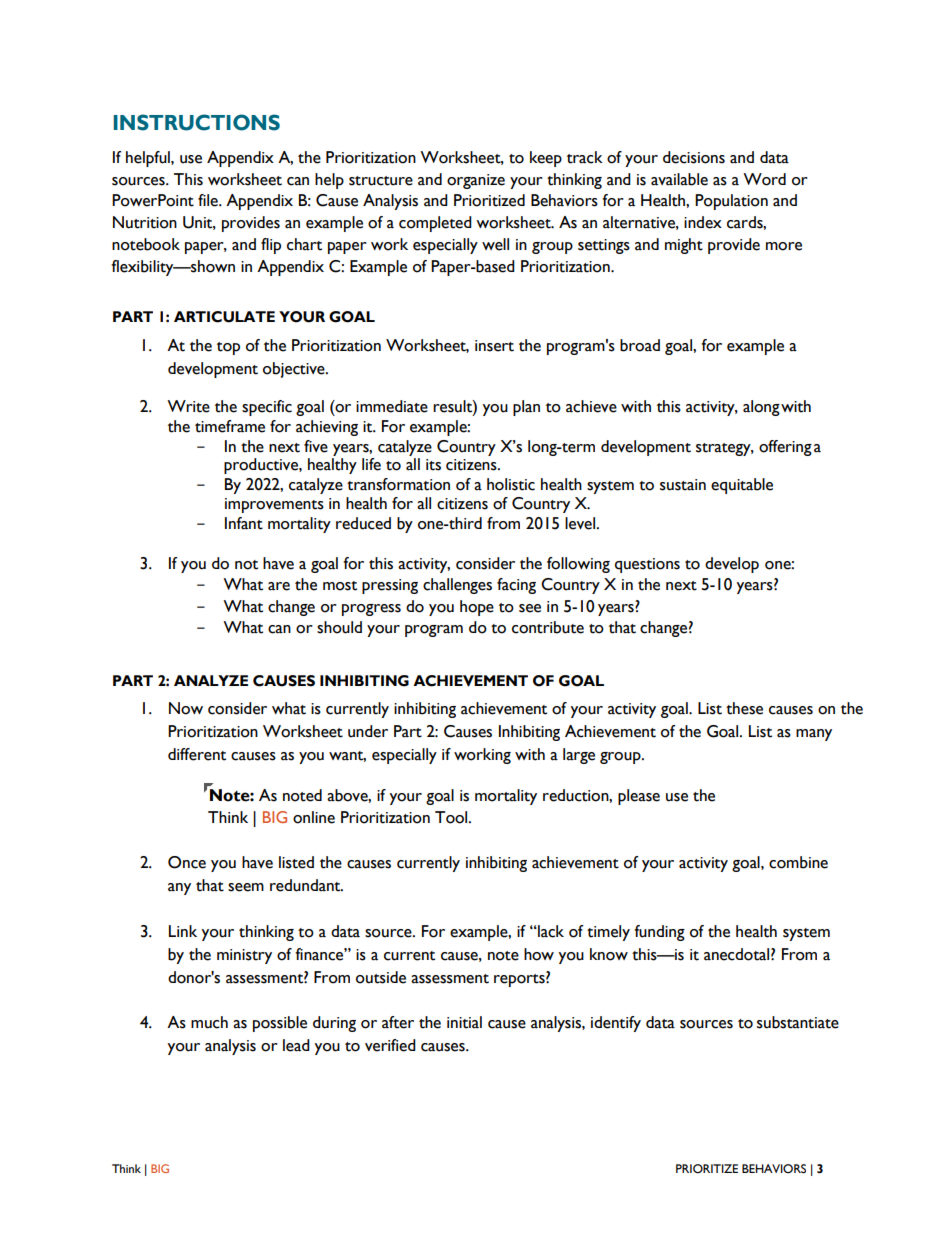 This screenshot has height=1233, width=952. I want to click on Once, so click(187, 862).
